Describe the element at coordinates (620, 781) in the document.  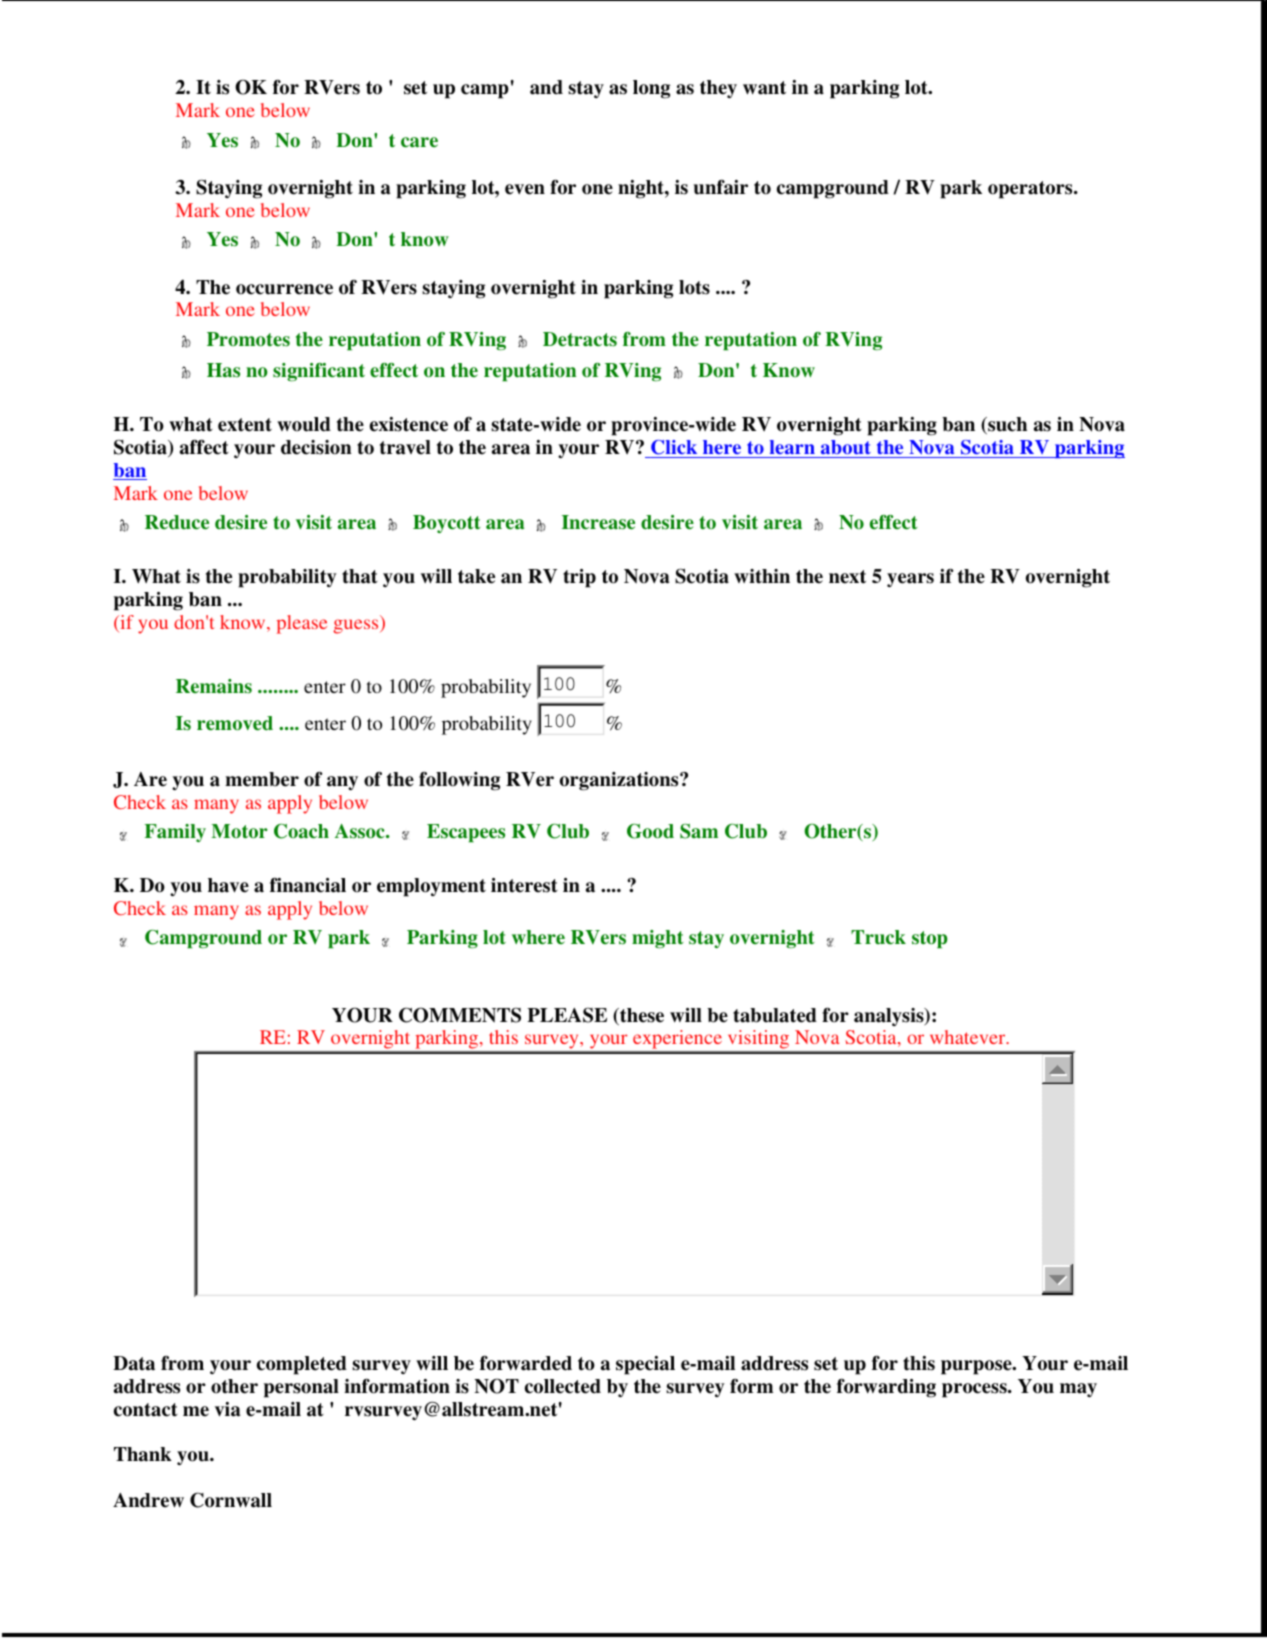
I see `organizations` at that location.
